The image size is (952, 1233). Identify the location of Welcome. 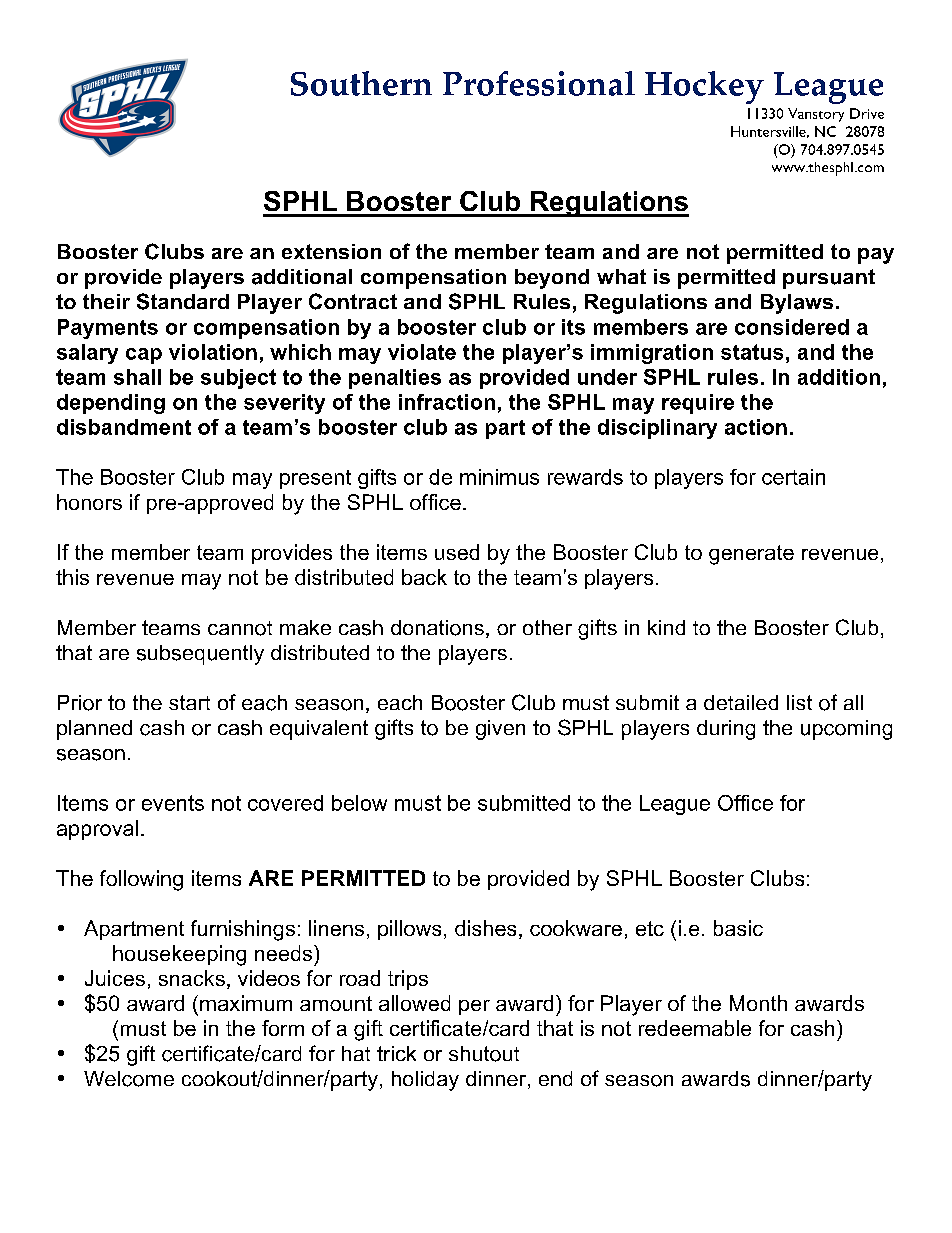
(129, 1079).
